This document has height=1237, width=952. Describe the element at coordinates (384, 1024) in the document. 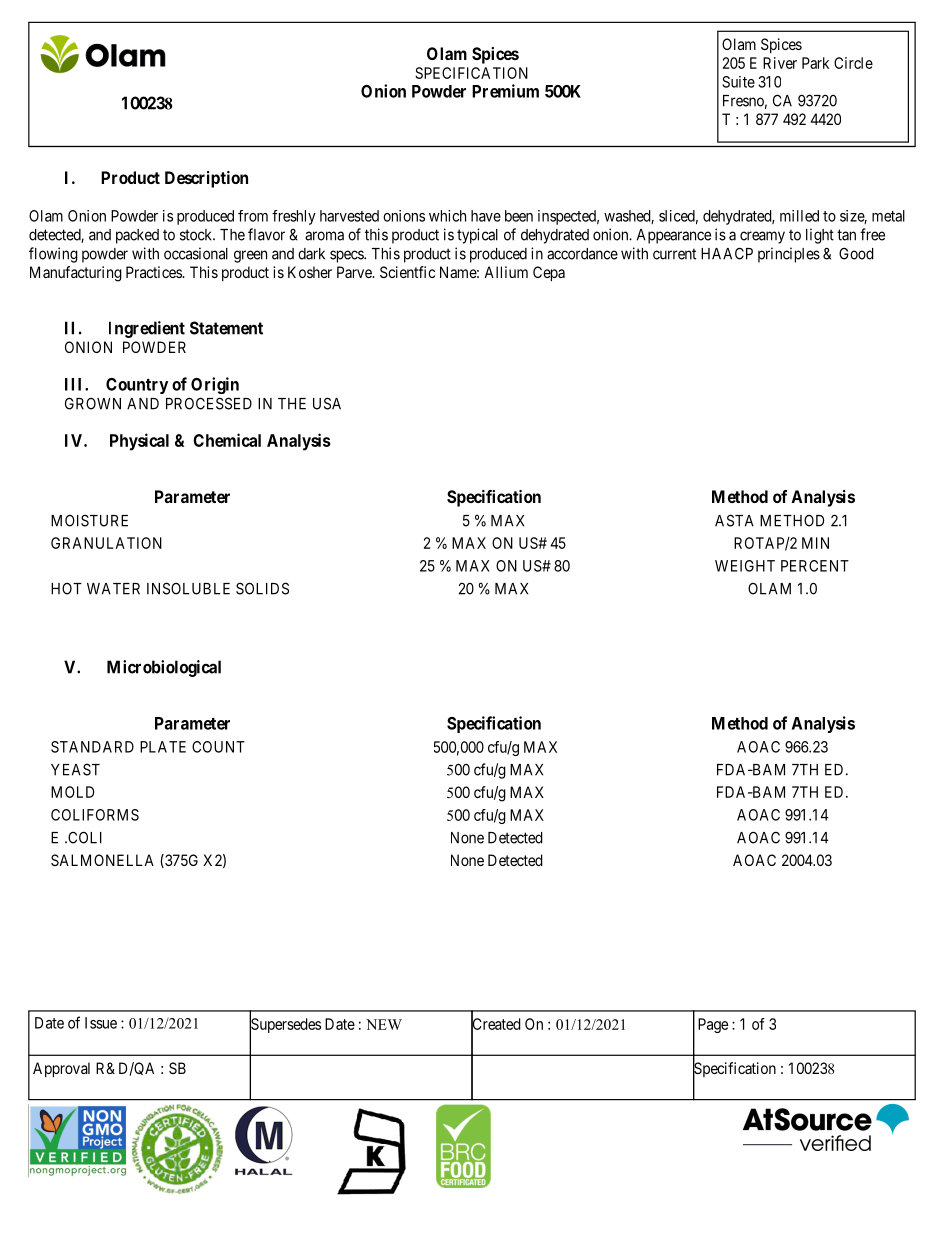

I see `NEW` at that location.
